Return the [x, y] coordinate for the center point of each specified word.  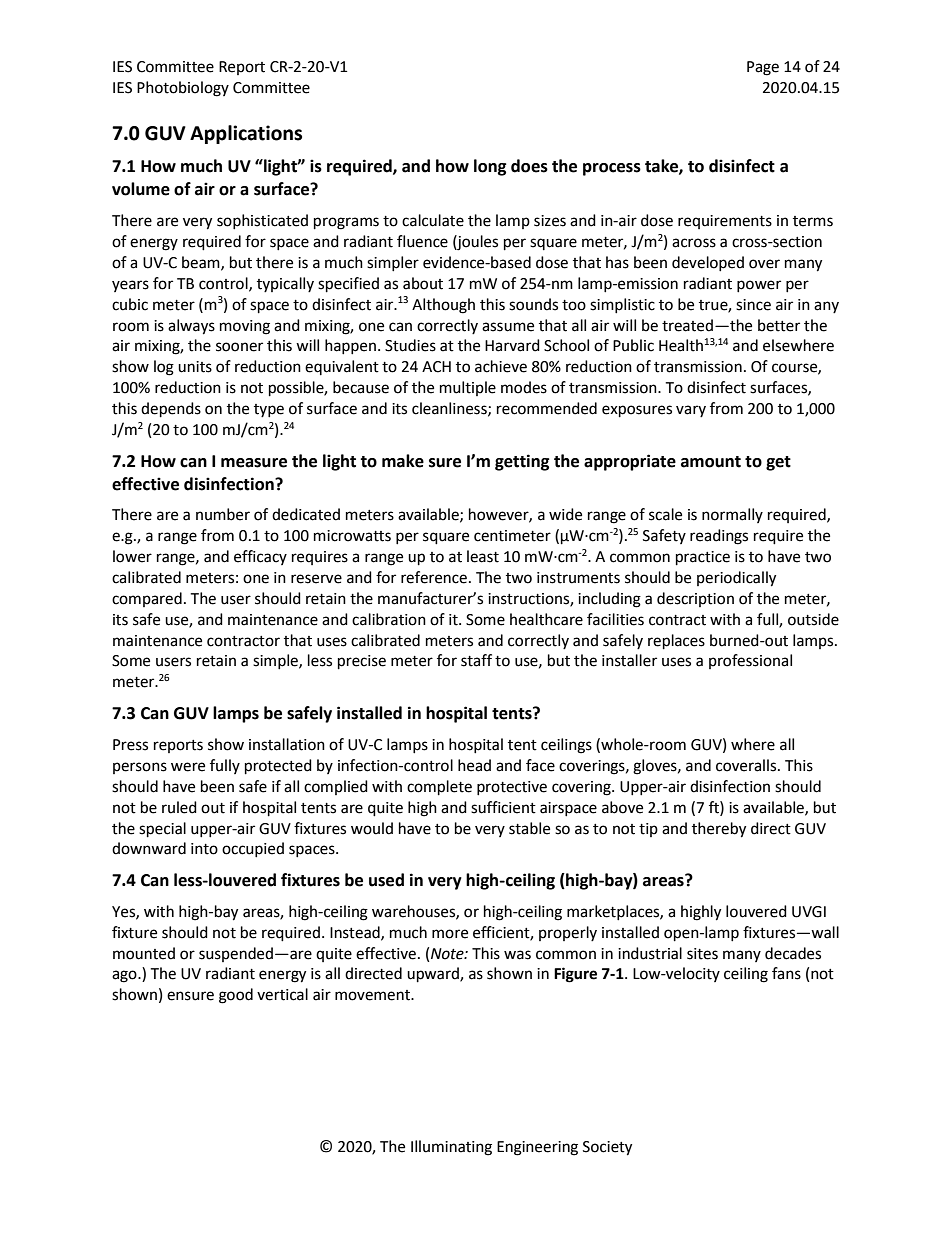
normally [732, 515]
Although [443, 306]
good [236, 996]
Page [763, 68]
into [204, 849]
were [188, 767]
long [490, 167]
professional [750, 661]
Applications [246, 134]
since [753, 305]
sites [702, 954]
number [223, 514]
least [483, 556]
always [191, 327]
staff [476, 660]
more [450, 934]
